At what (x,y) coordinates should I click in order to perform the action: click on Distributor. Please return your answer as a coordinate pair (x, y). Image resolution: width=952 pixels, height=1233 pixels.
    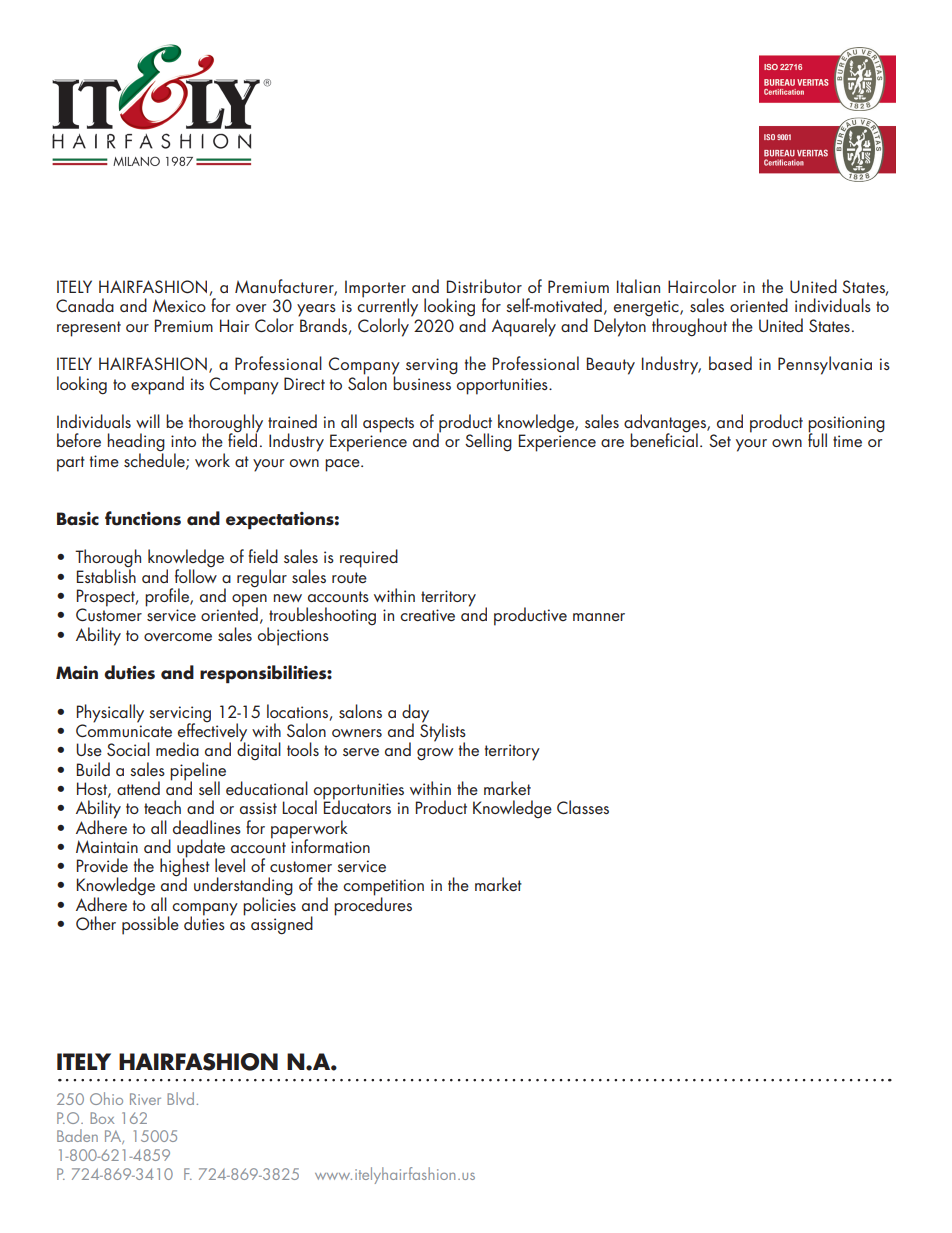
    Looking at the image, I should click on (484, 286).
